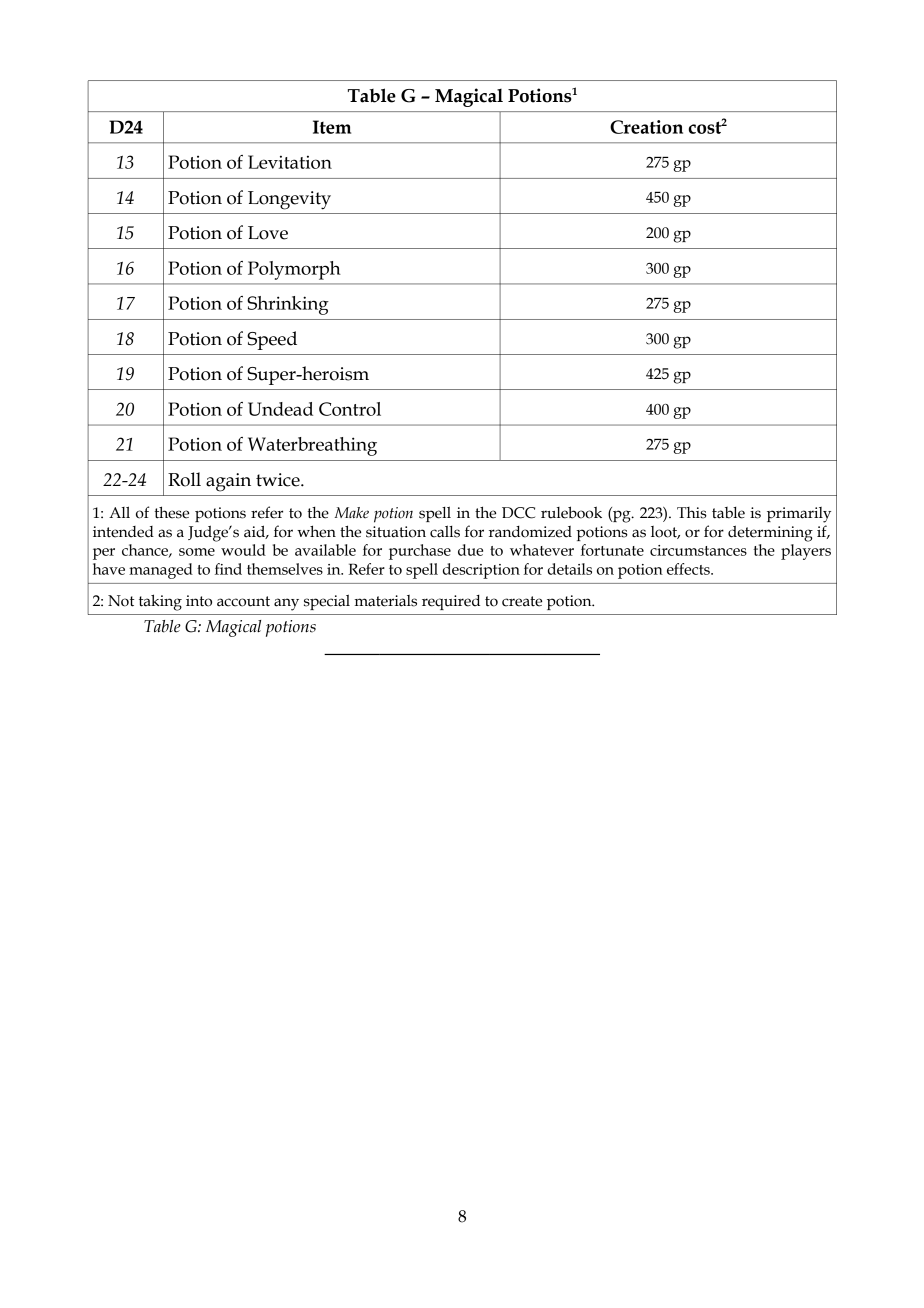 The width and height of the screenshot is (924, 1308). What do you see at coordinates (689, 569) in the screenshot?
I see `effects` at bounding box center [689, 569].
